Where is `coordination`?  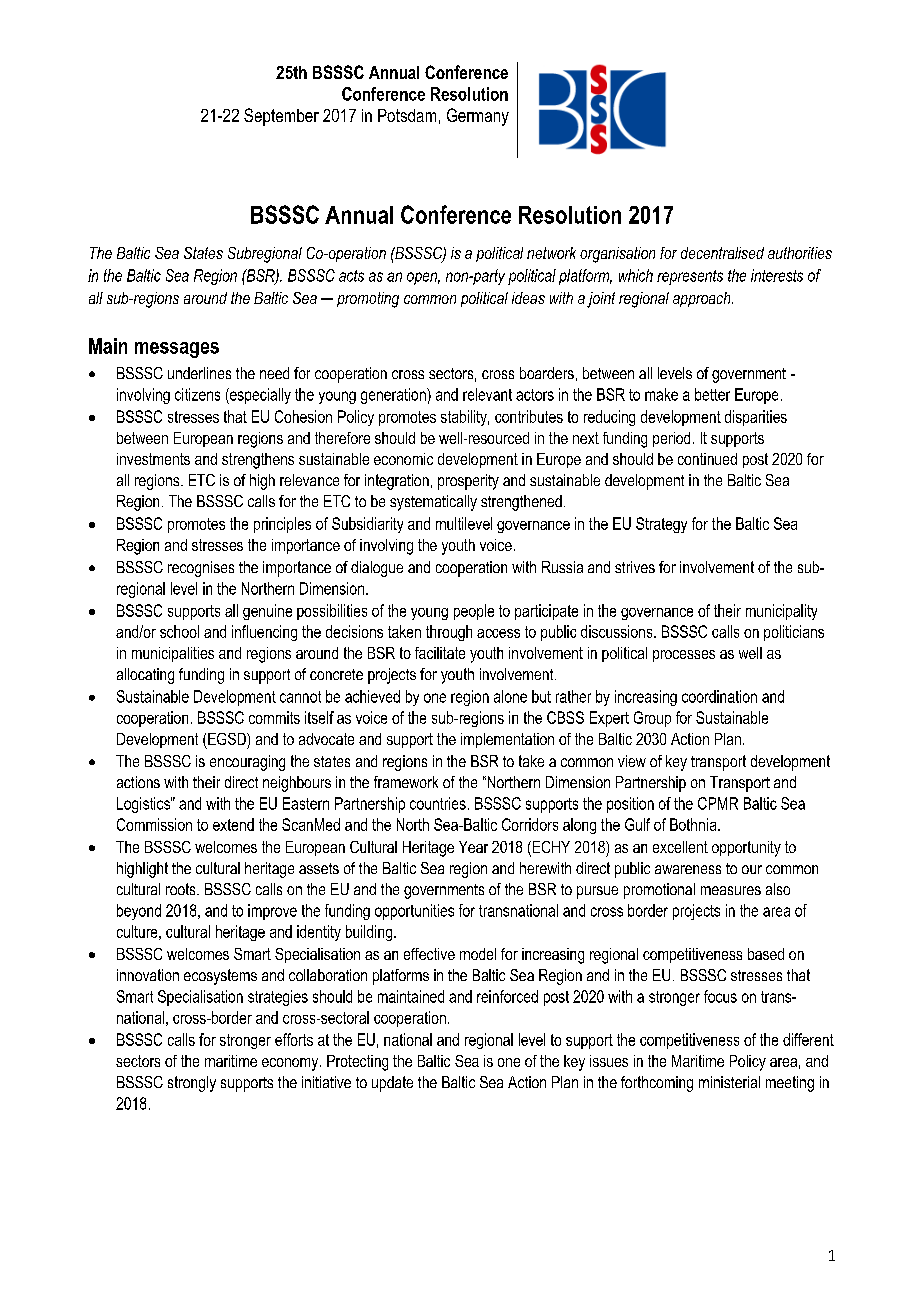 coordination is located at coordinates (719, 696).
